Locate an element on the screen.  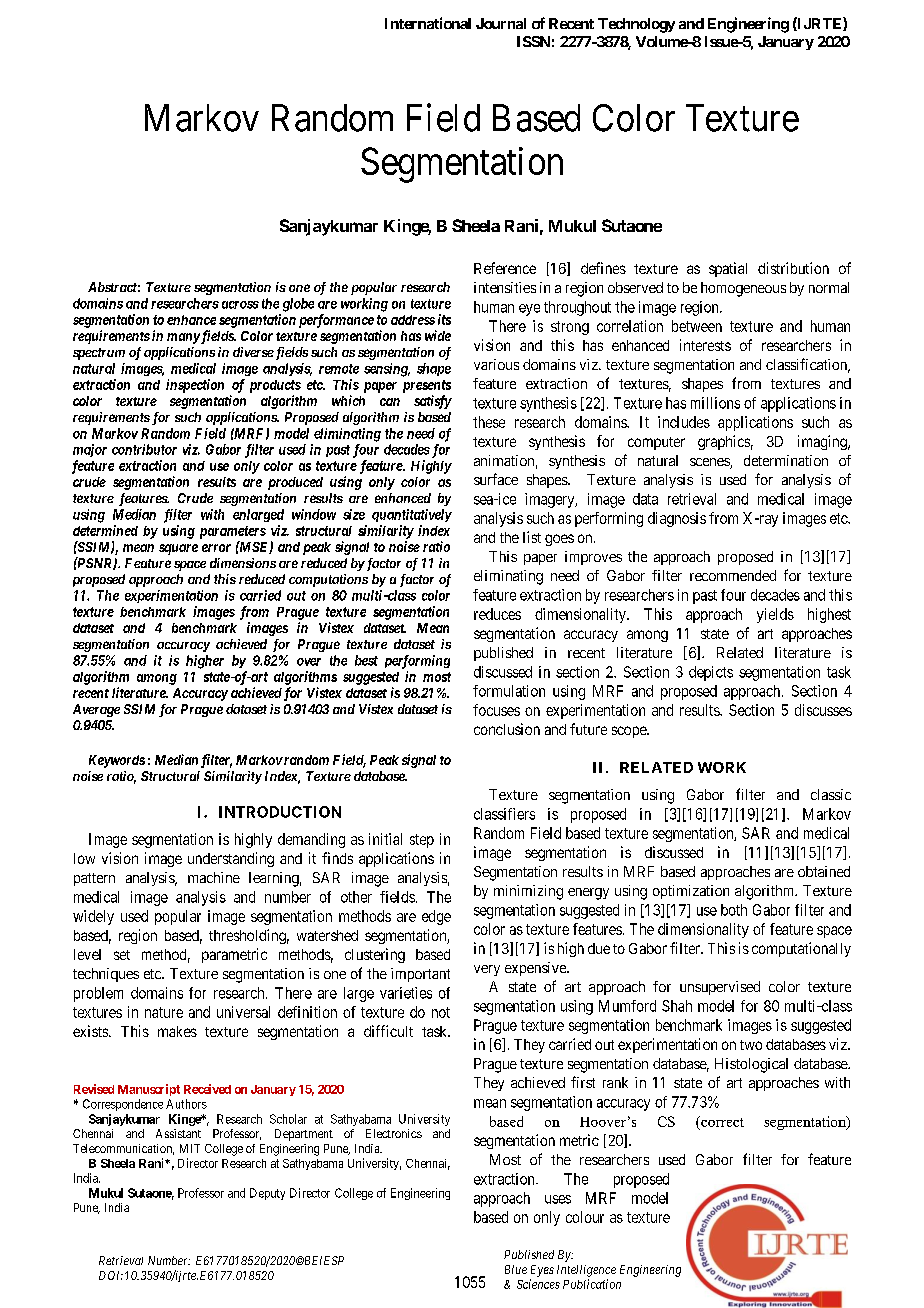
machine is located at coordinates (214, 877).
